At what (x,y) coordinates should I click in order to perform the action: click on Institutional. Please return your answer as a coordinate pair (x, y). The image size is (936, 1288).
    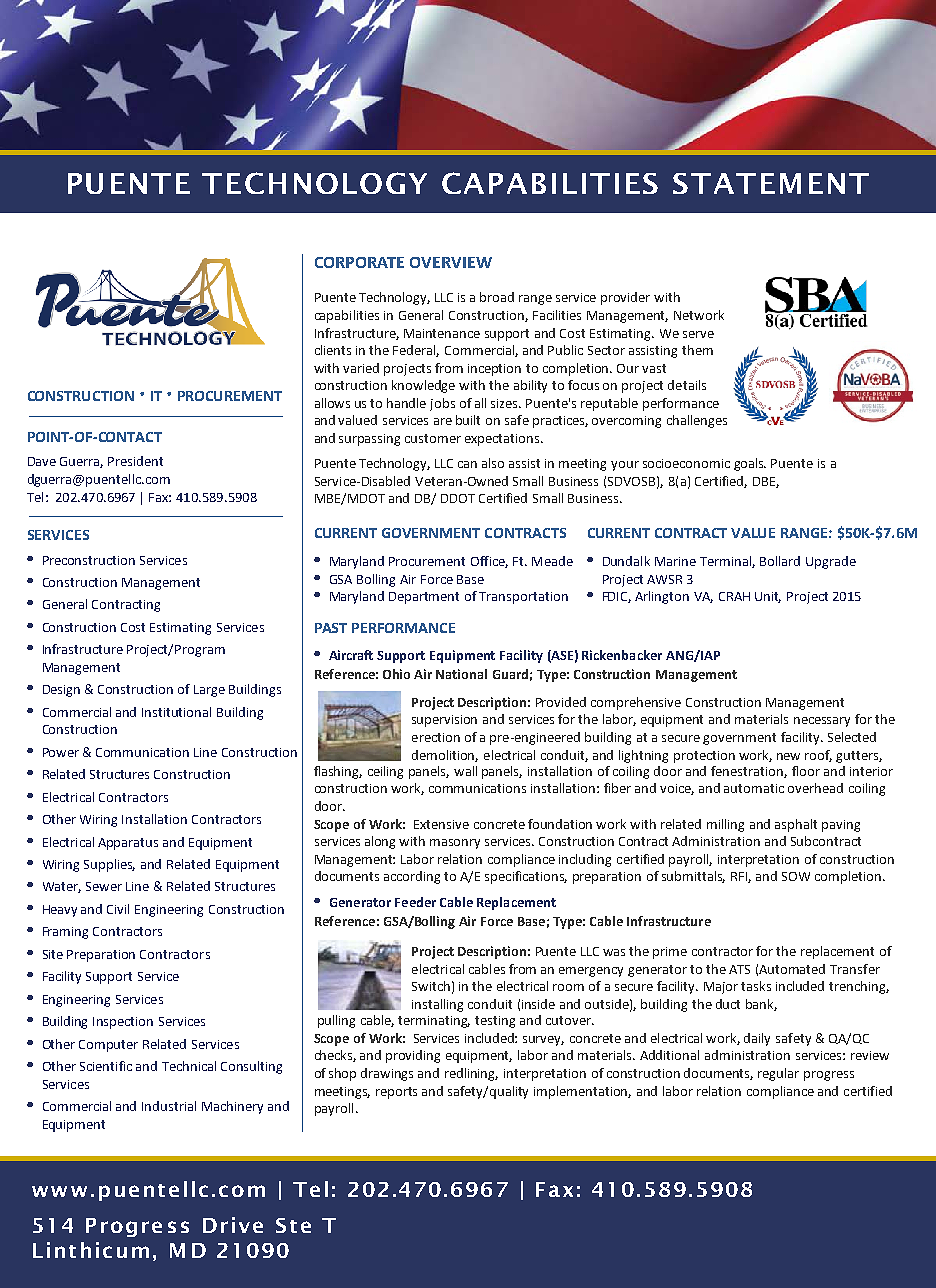
    Looking at the image, I should click on (176, 712).
